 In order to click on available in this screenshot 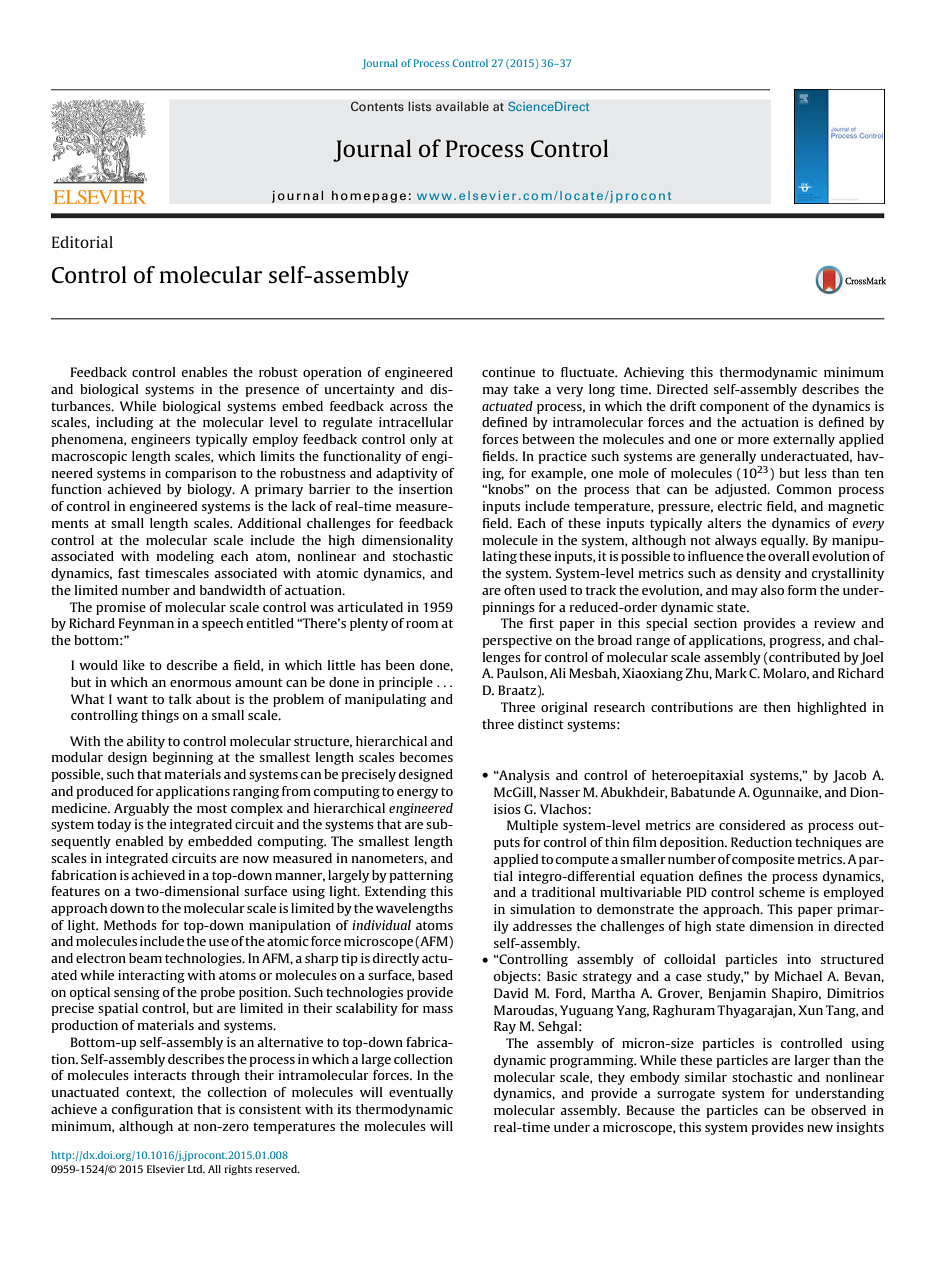, I will do `click(462, 106)`.
